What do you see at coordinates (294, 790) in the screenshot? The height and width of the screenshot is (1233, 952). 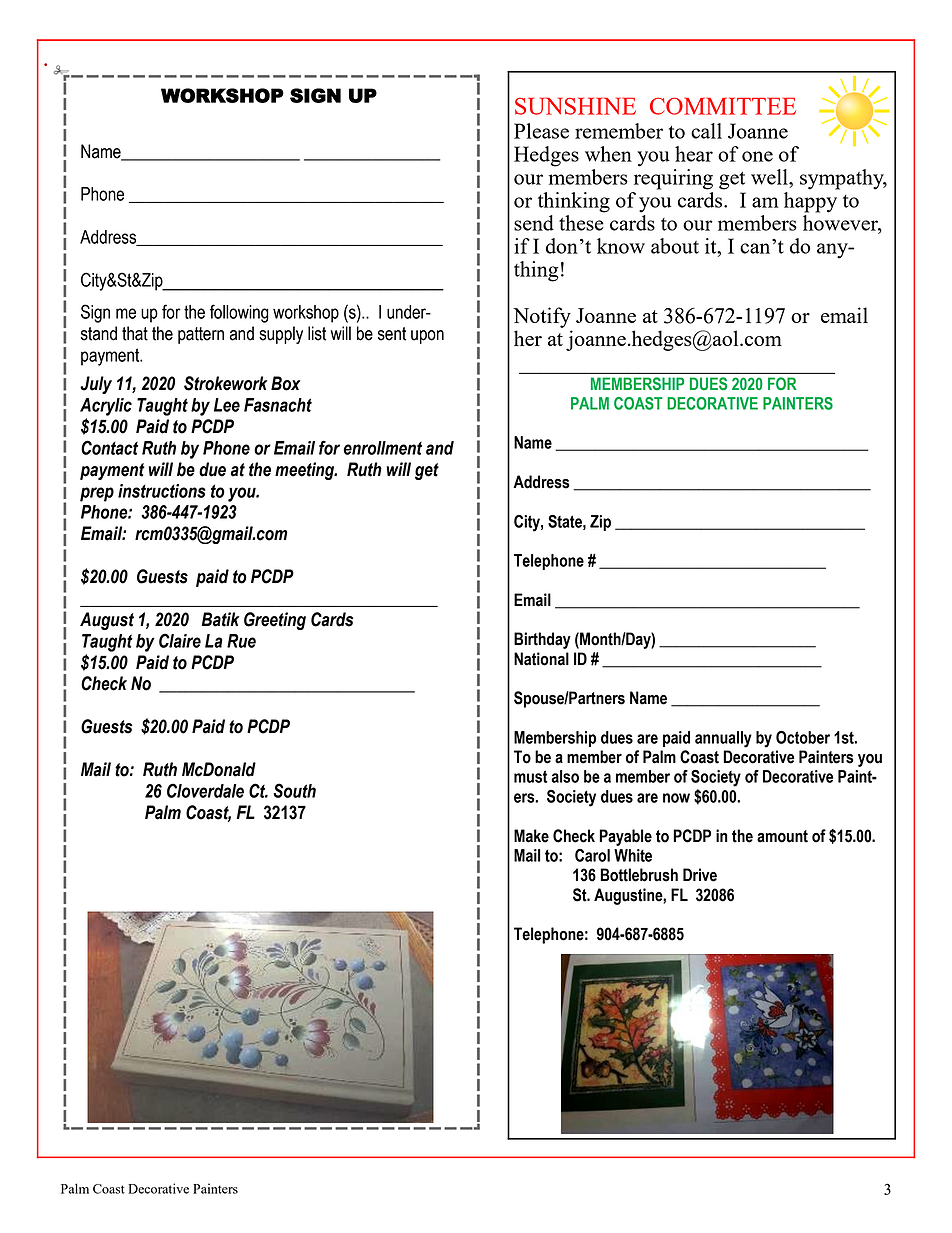 I see `South` at bounding box center [294, 790].
